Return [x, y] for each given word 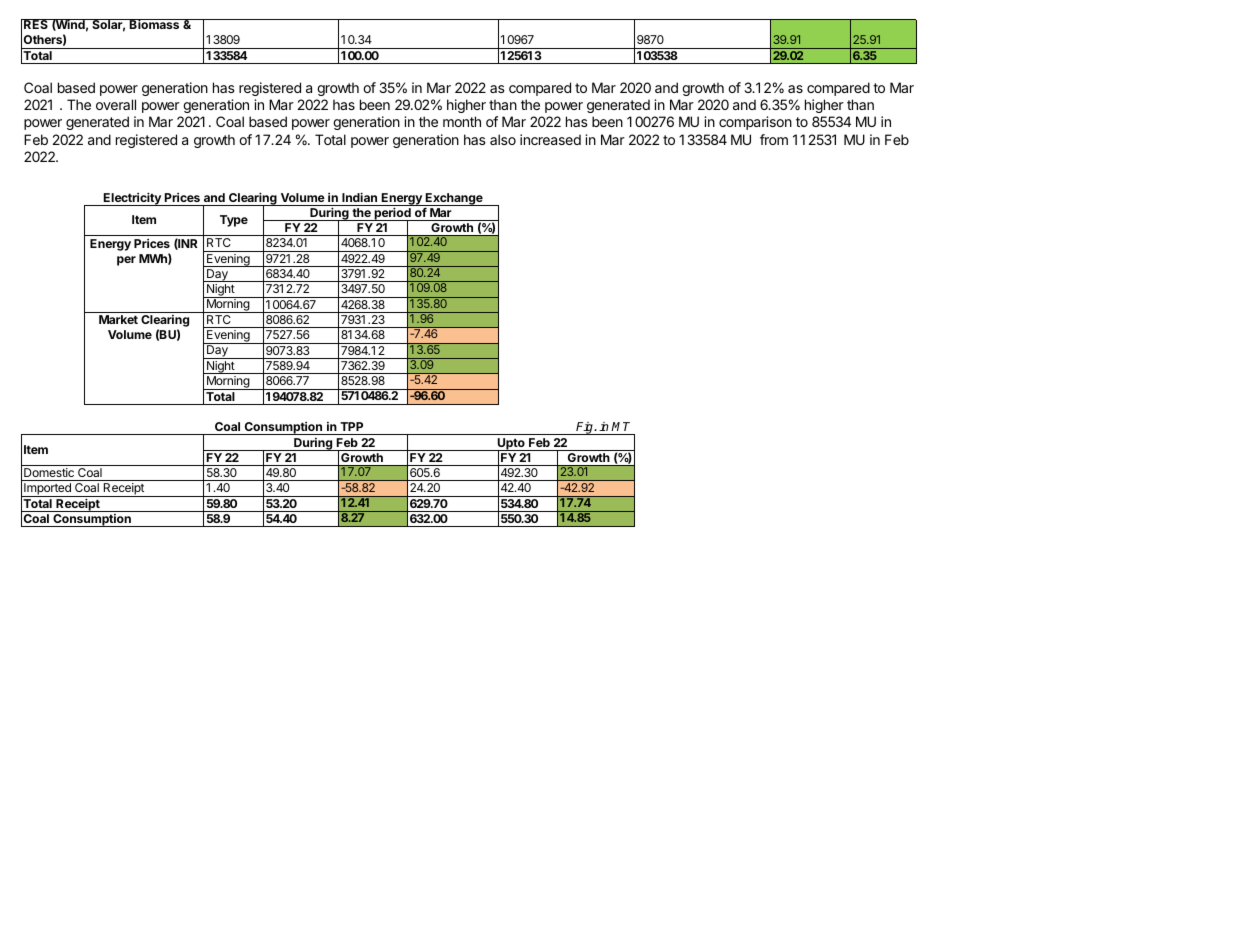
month [462, 121]
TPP [351, 426]
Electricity [132, 199]
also [503, 139]
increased [550, 139]
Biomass [155, 24]
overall [116, 104]
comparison [755, 123]
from [774, 139]
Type [234, 221]
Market [118, 319]
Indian [359, 197]
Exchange [454, 199]
